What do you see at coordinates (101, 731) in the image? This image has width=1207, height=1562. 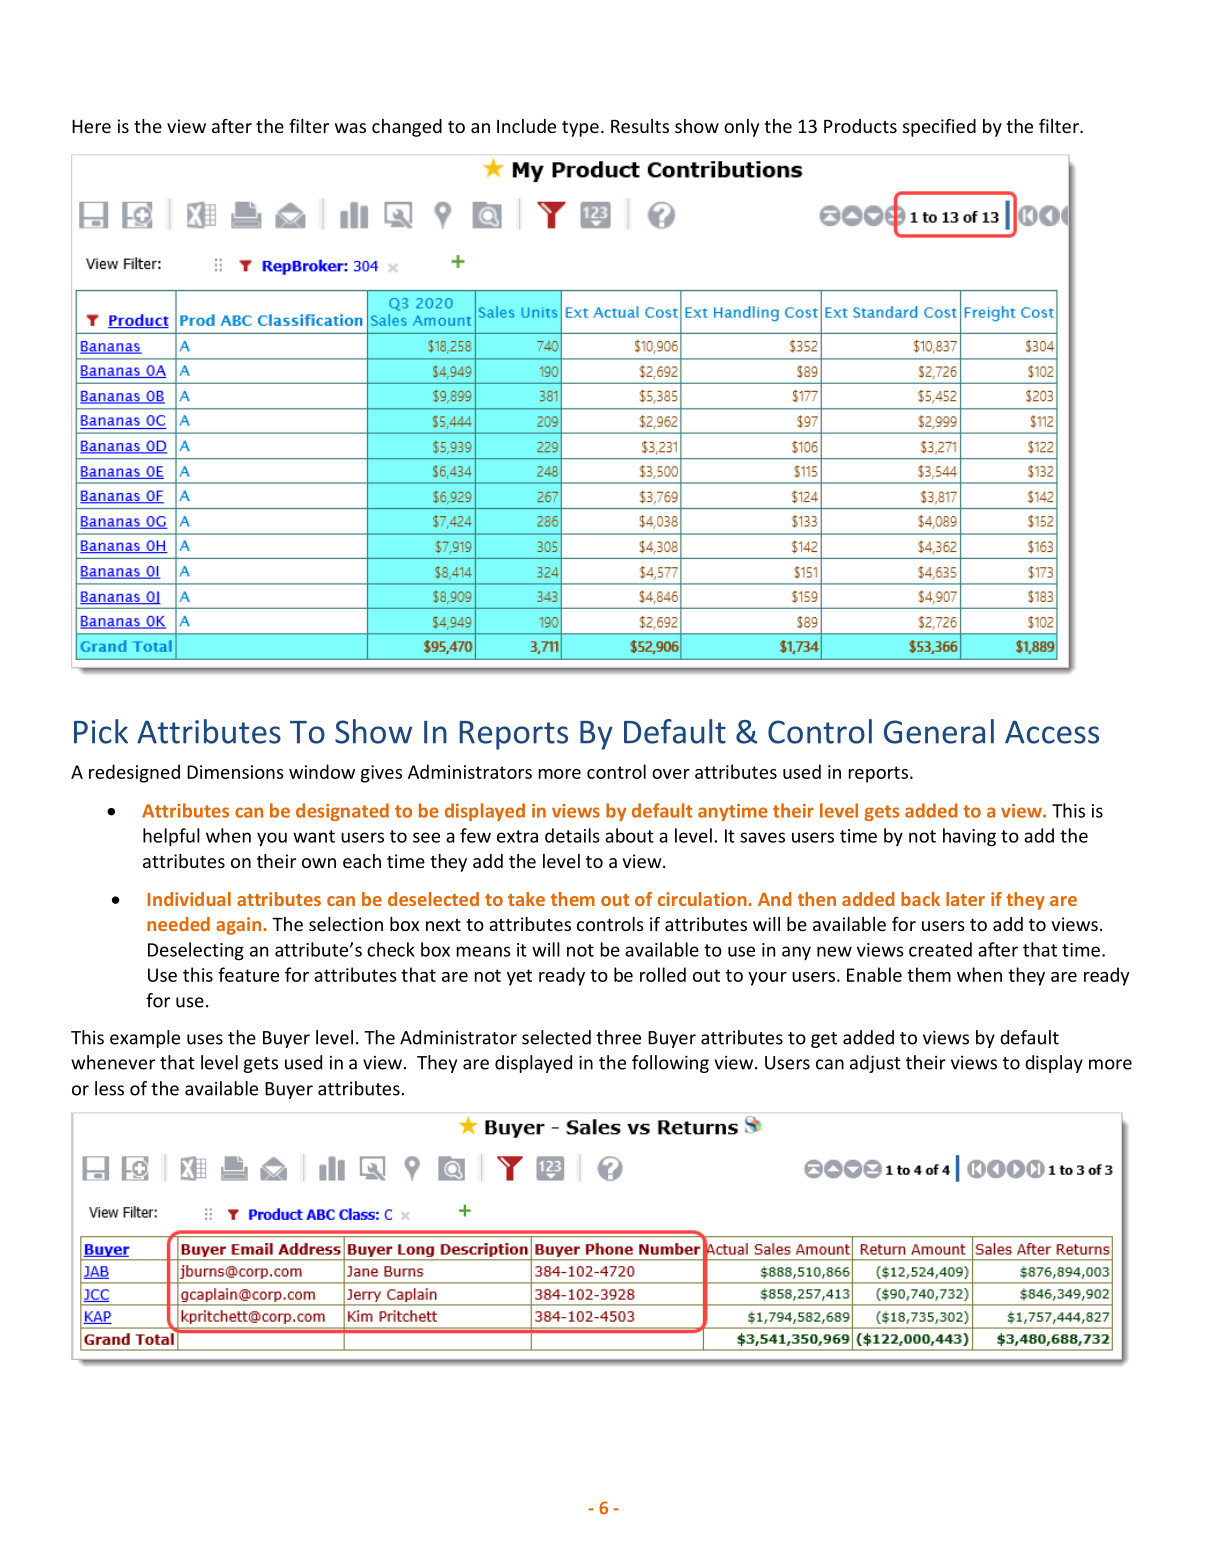 I see `Pick` at bounding box center [101, 731].
